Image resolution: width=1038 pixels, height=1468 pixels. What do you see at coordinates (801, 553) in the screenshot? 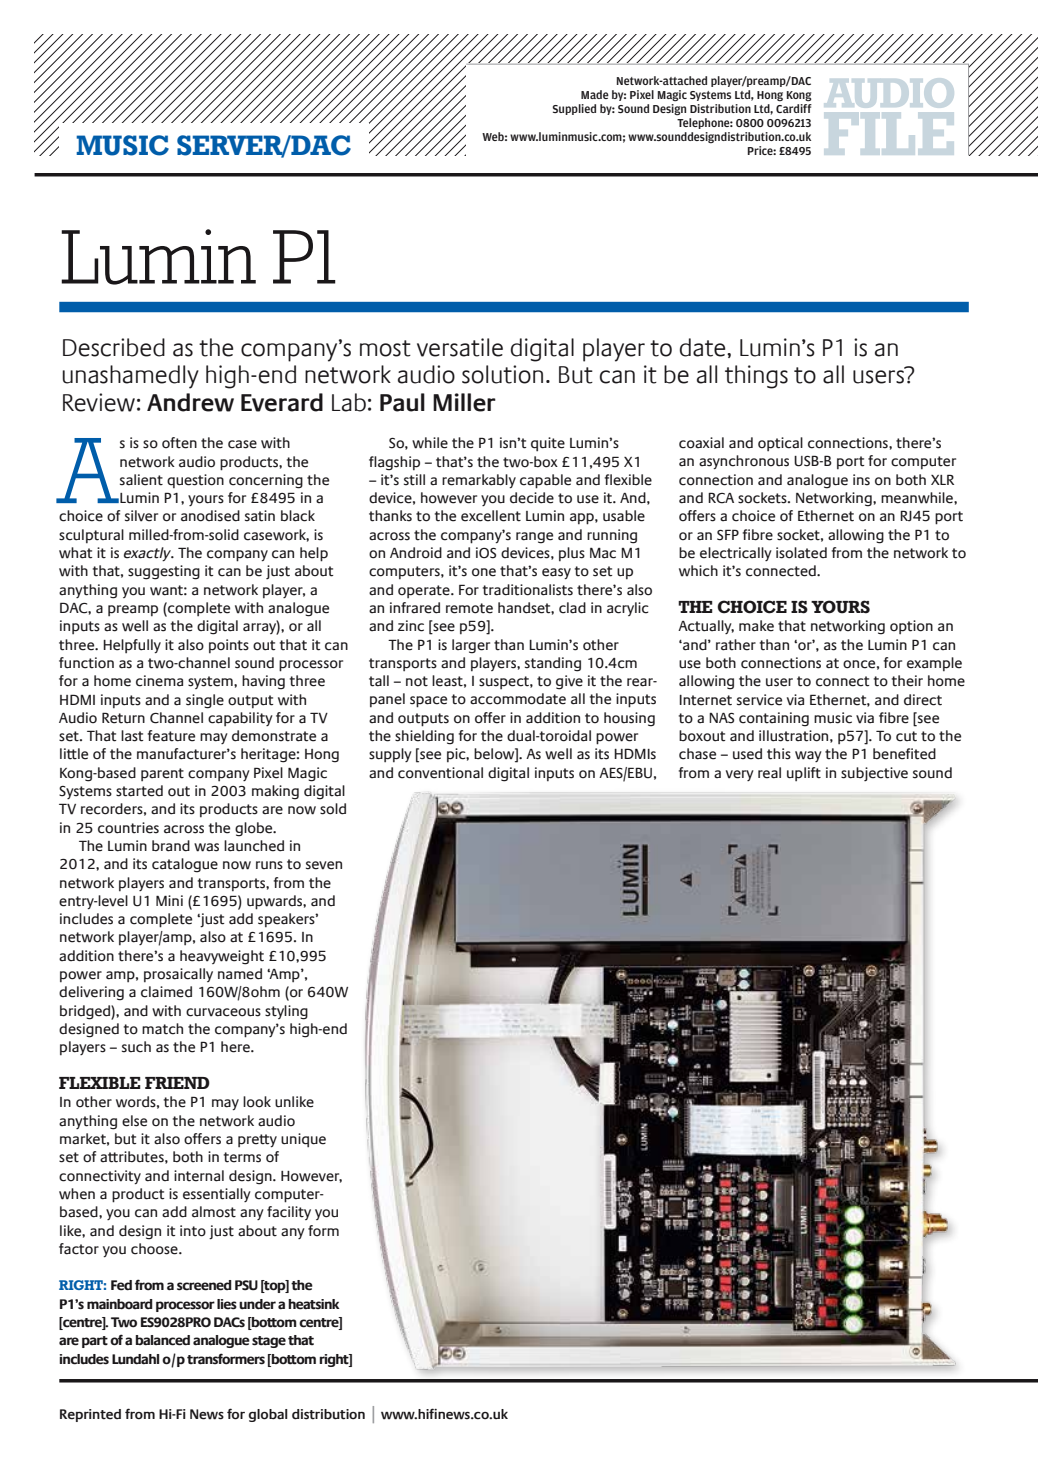
I see `isolated` at bounding box center [801, 553].
